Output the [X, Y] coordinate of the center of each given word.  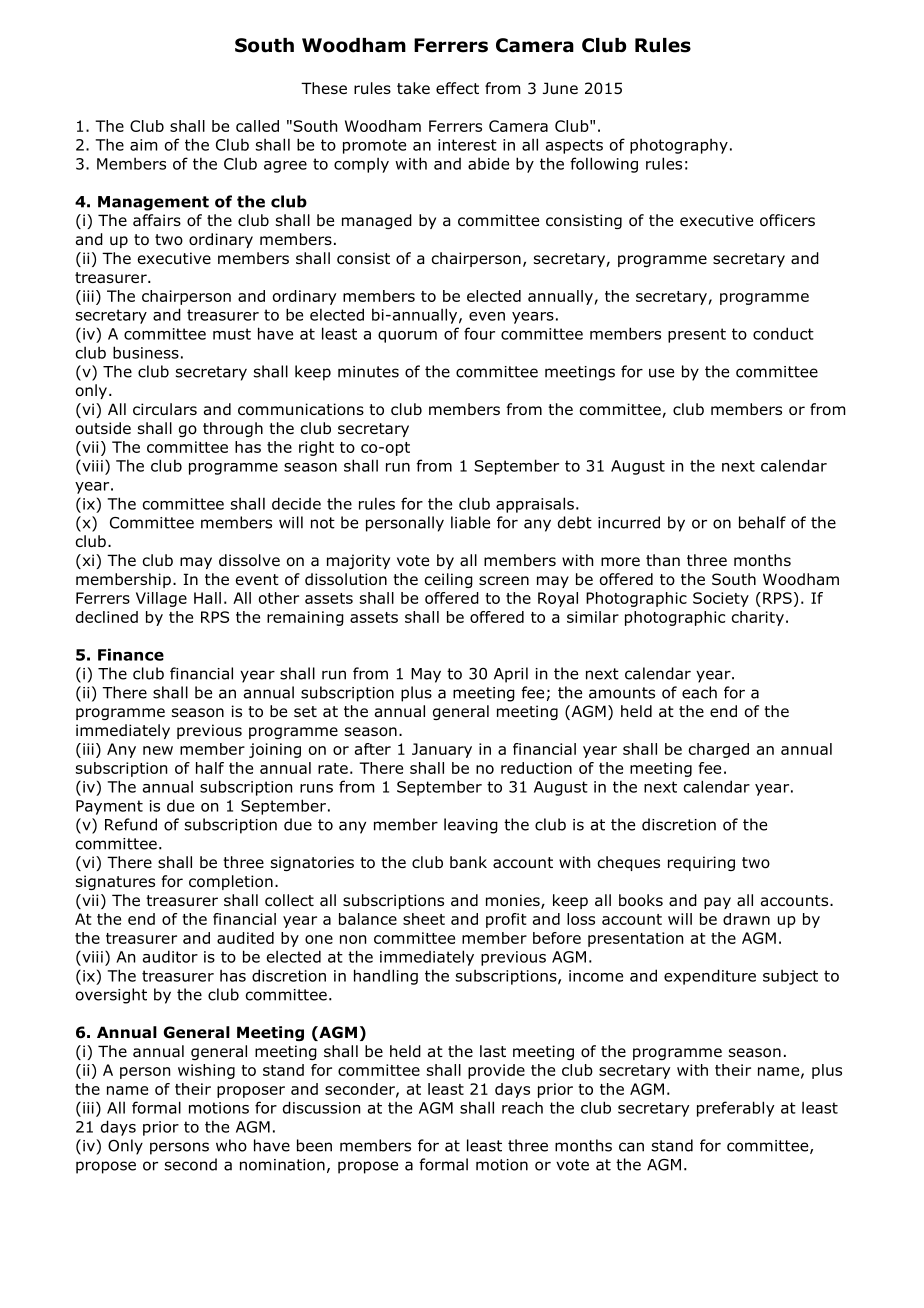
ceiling [449, 580]
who [231, 1145]
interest [467, 145]
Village [161, 599]
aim [143, 145]
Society [721, 599]
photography [679, 146]
